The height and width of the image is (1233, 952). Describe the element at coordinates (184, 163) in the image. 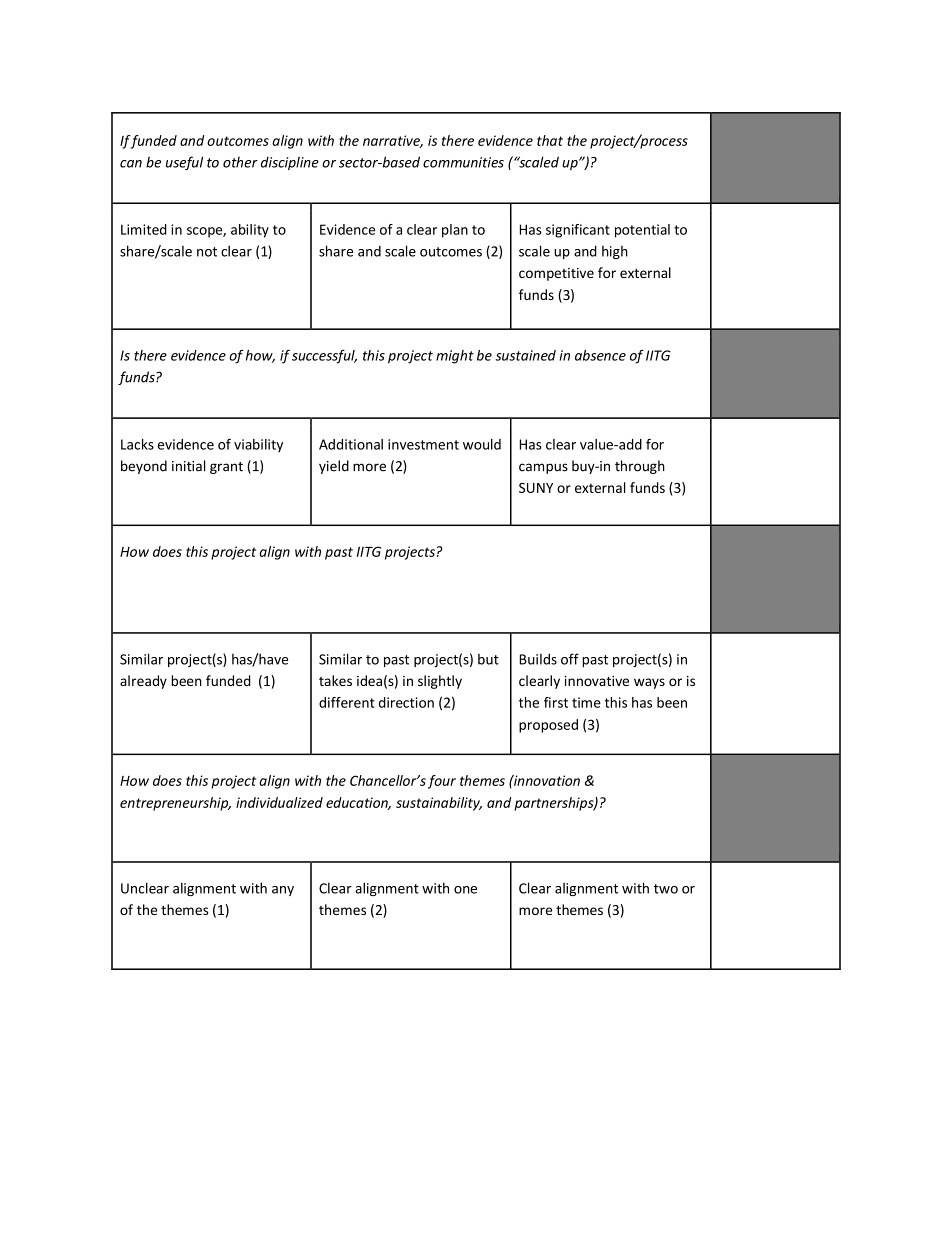

I see `useful` at that location.
